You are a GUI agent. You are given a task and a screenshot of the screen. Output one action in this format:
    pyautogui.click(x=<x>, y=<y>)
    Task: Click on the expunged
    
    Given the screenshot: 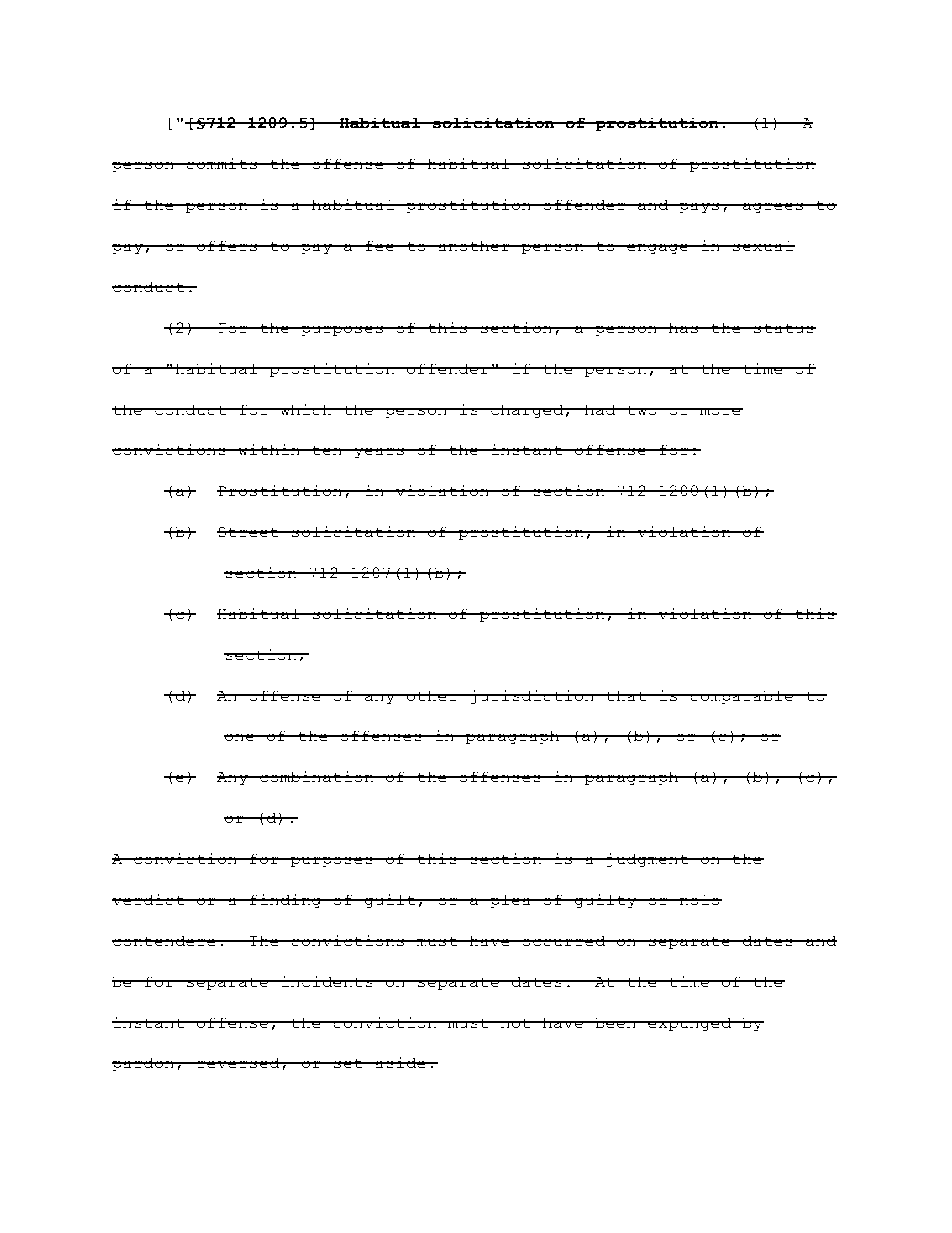 What is the action you would take?
    pyautogui.click(x=690, y=1024)
